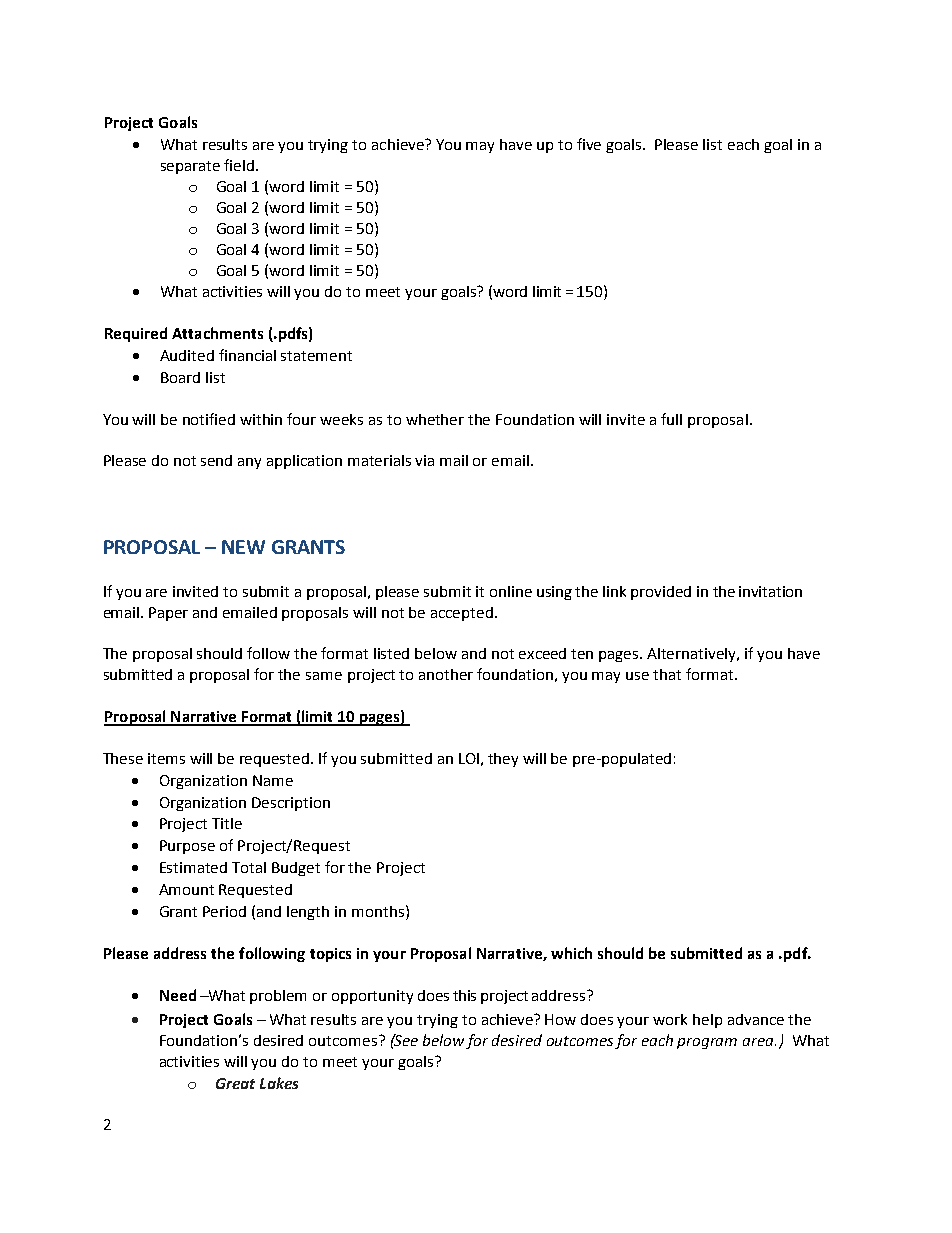 This screenshot has width=952, height=1233. Describe the element at coordinates (589, 144) in the screenshot. I see `five` at that location.
